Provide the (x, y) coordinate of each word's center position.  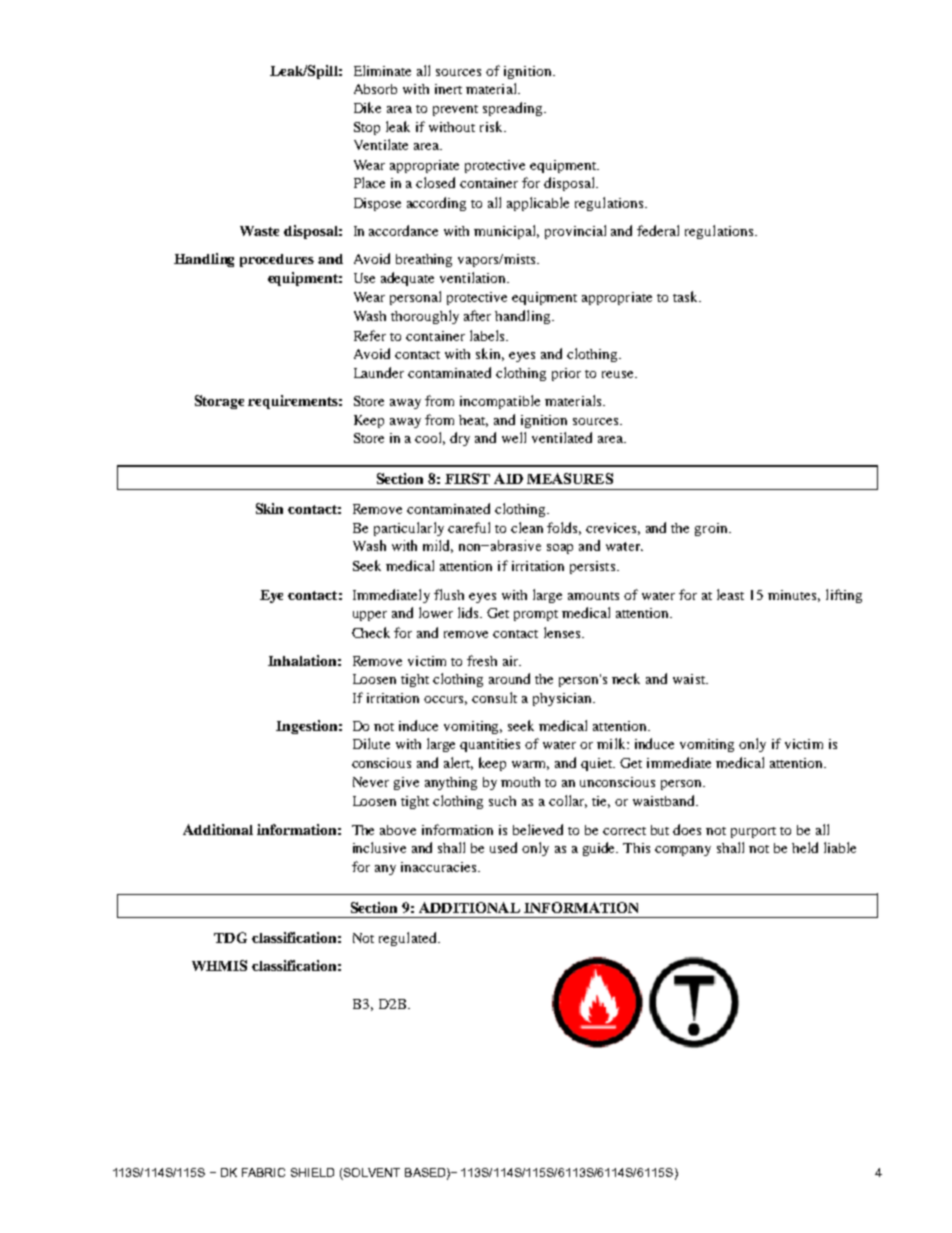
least (730, 594)
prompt (536, 615)
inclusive (379, 847)
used (503, 847)
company (683, 851)
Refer (370, 335)
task (687, 296)
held (805, 847)
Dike (367, 107)
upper (370, 616)
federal (658, 230)
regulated (409, 939)
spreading (514, 109)
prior (566, 374)
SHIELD (312, 1172)
